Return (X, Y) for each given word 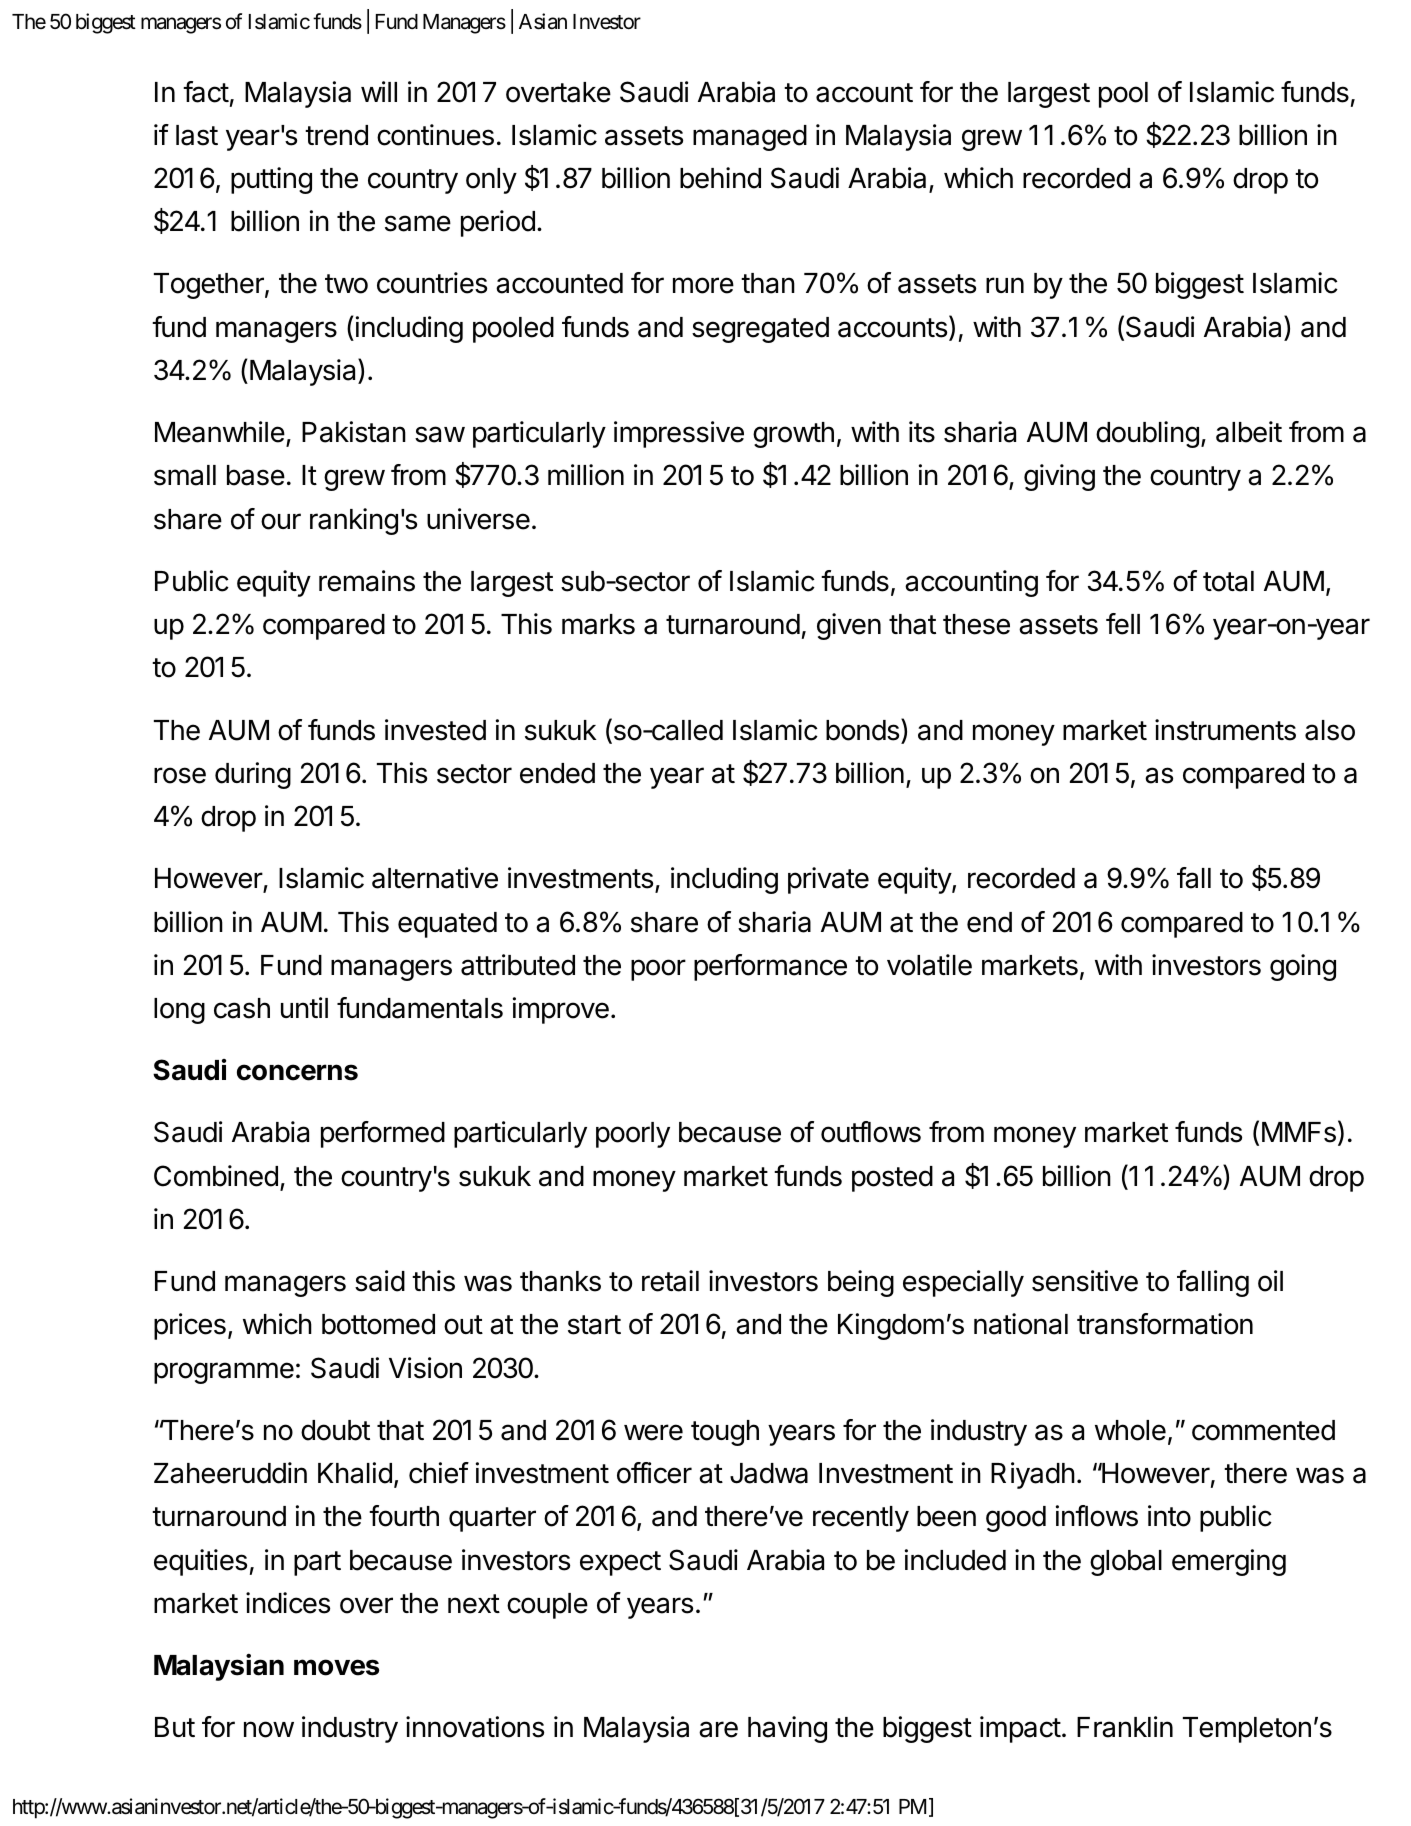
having (787, 1729)
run (1005, 285)
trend (336, 135)
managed (750, 138)
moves (336, 1667)
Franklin (1125, 1727)
